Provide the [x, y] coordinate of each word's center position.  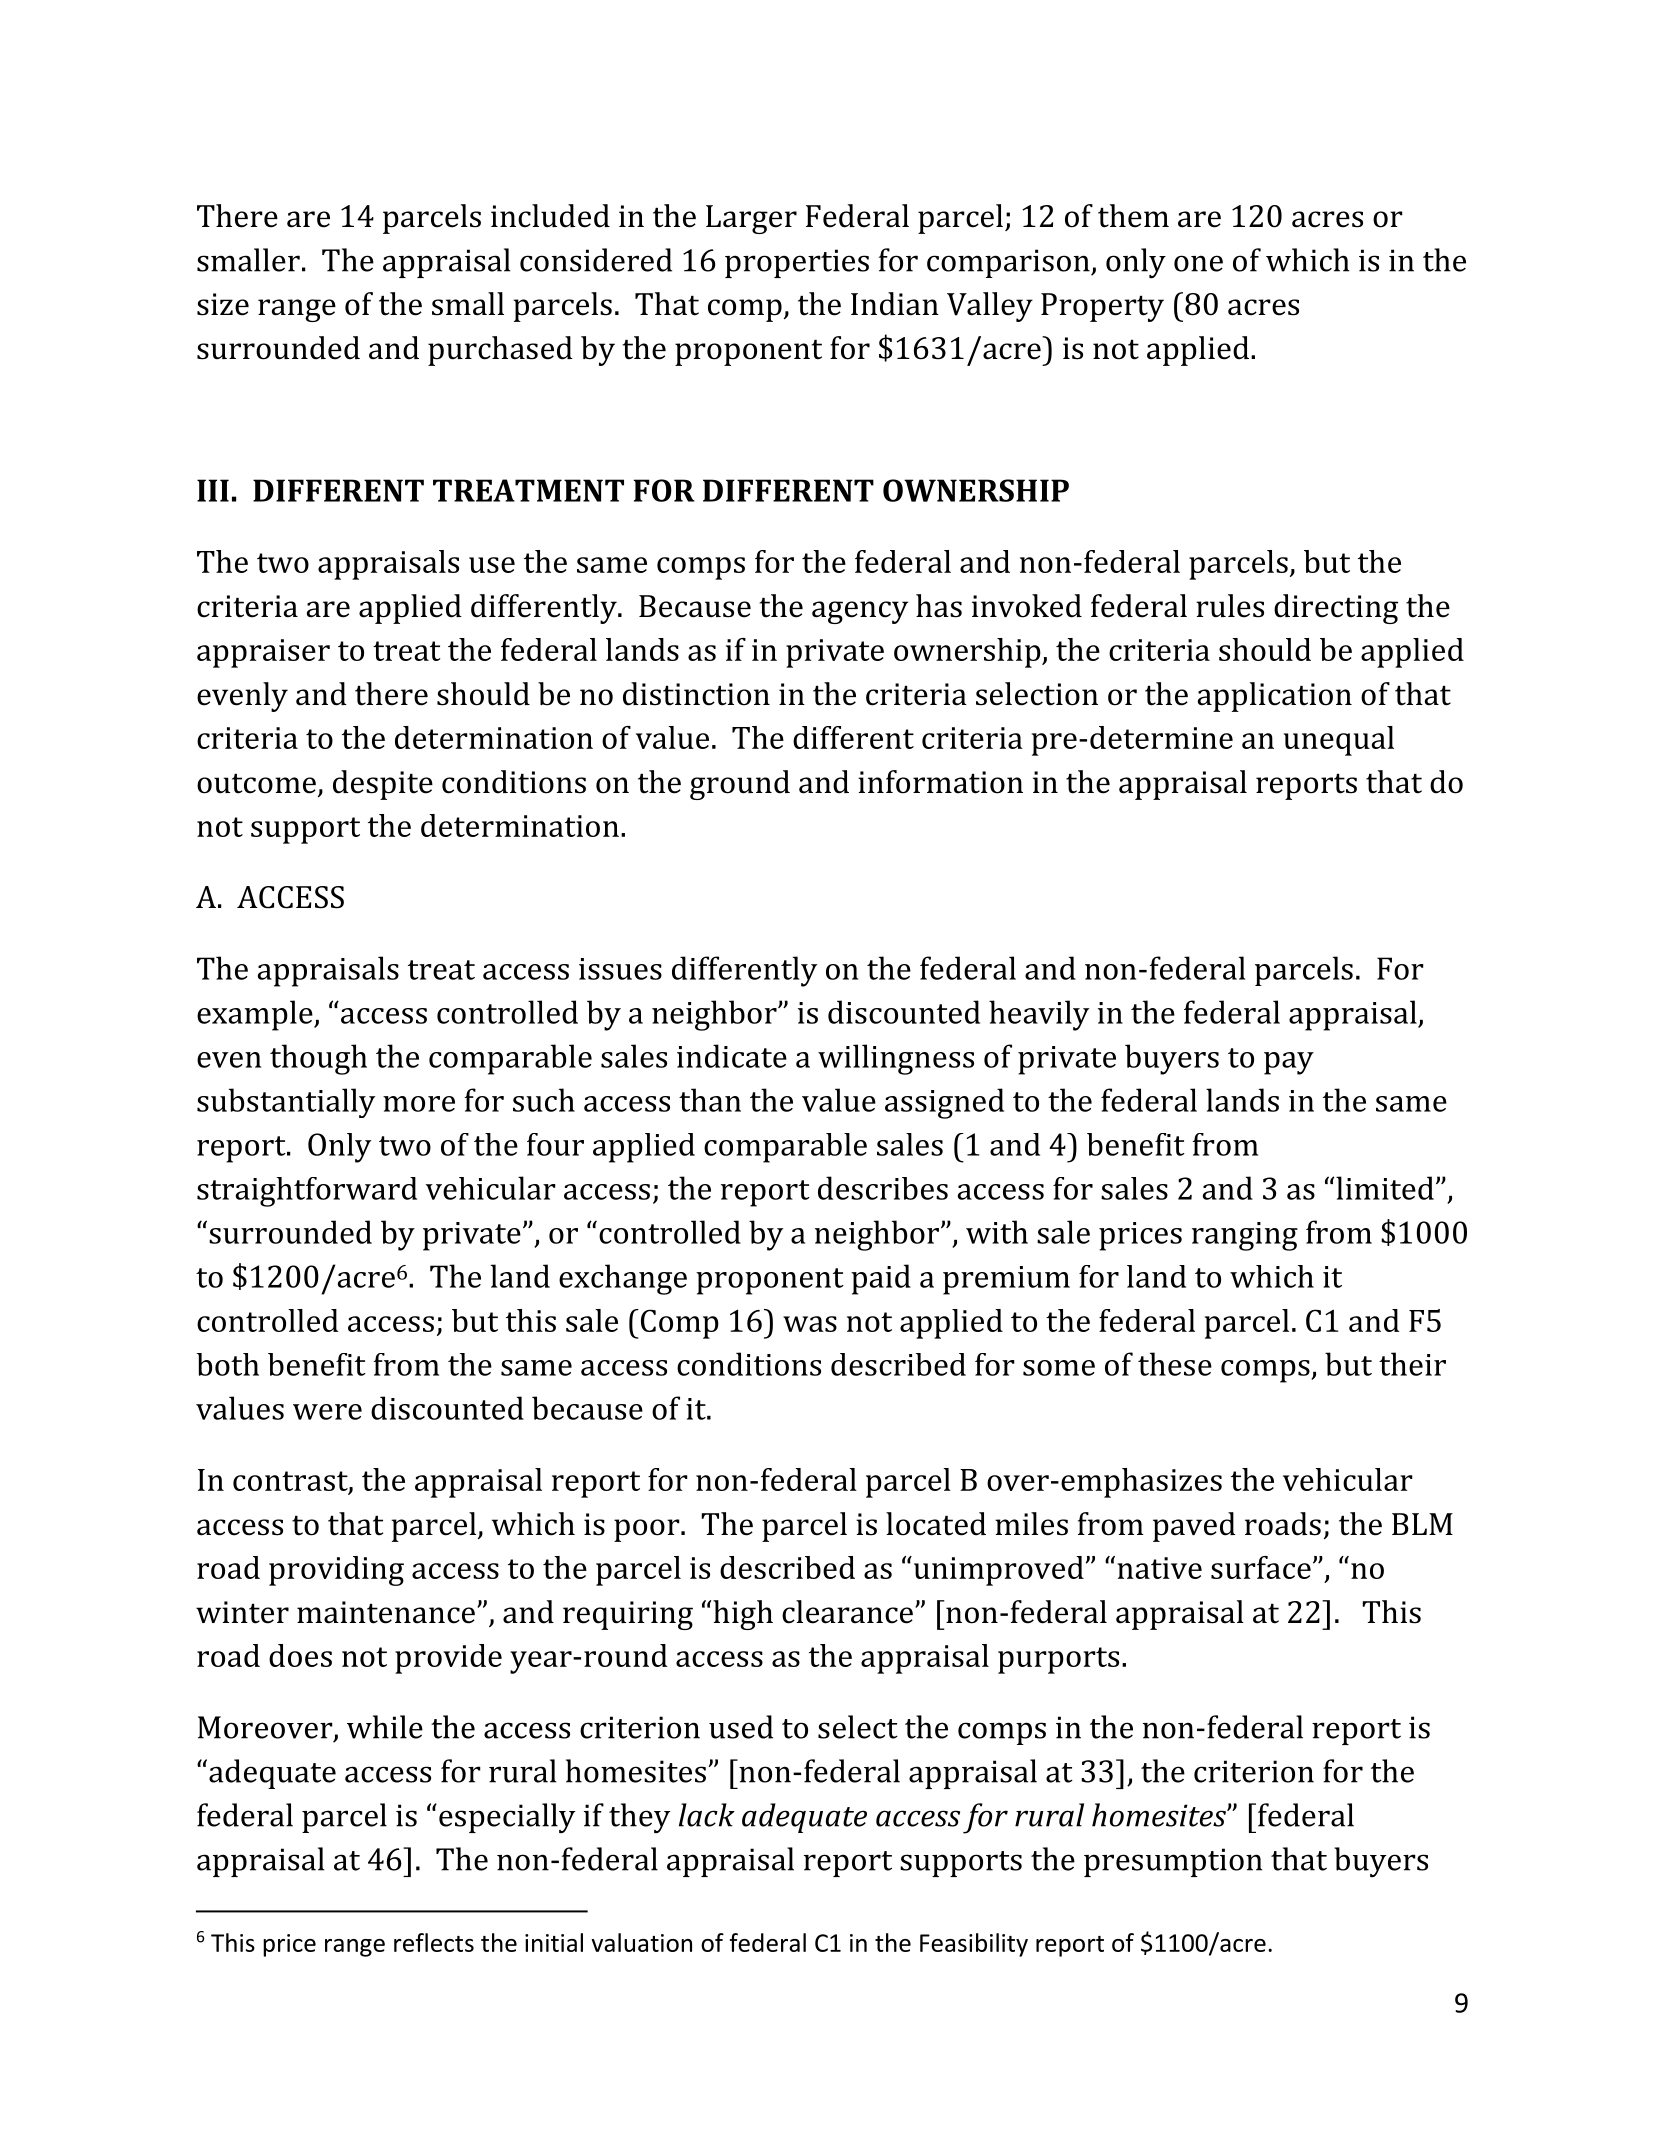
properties [797, 263]
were [327, 1412]
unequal [1339, 741]
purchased [500, 351]
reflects [434, 1942]
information [940, 782]
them [1133, 216]
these [1175, 1364]
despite [383, 785]
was [810, 1324]
